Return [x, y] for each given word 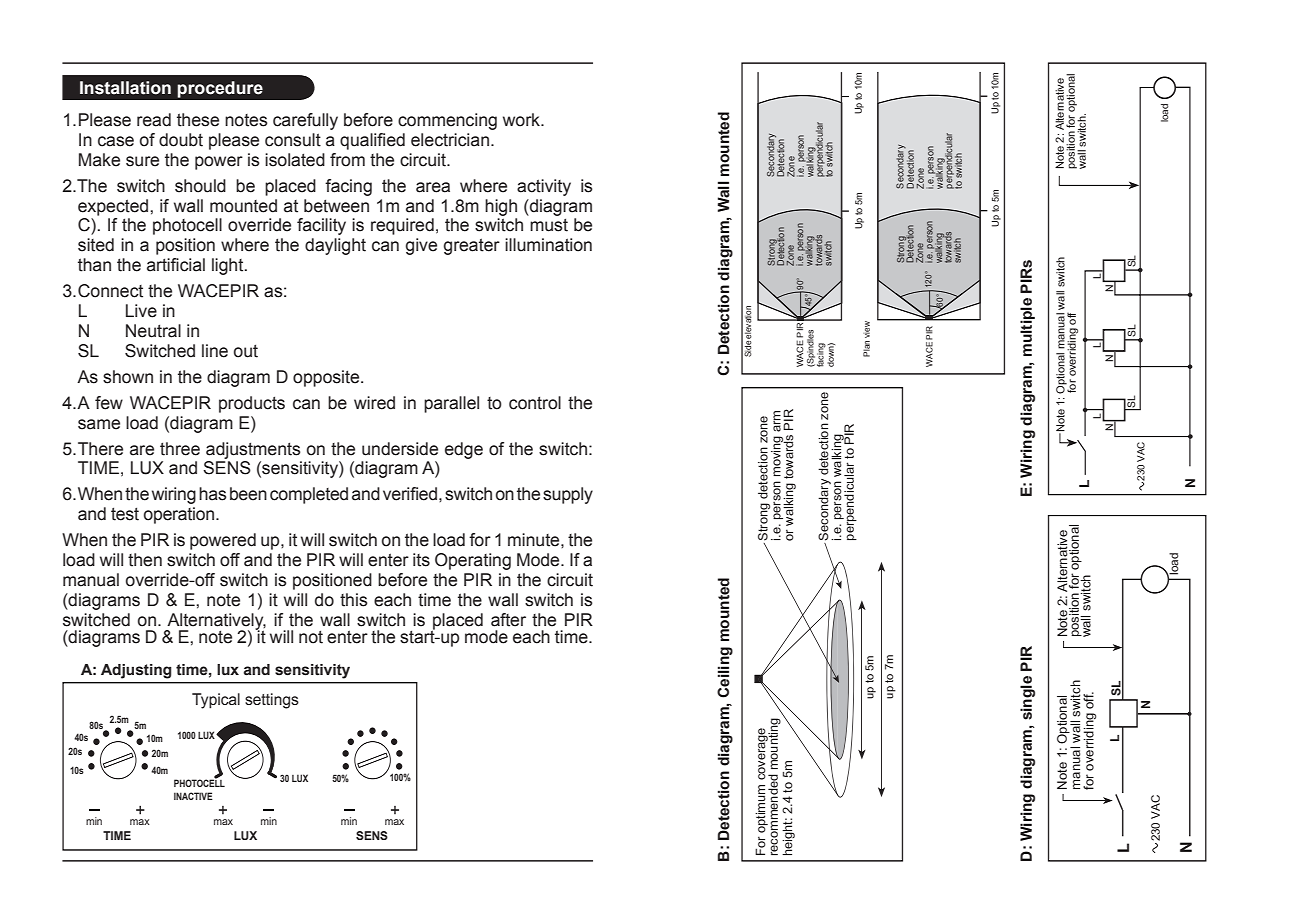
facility [321, 226]
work [522, 120]
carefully [305, 121]
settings [272, 701]
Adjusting [136, 671]
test [125, 514]
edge [464, 450]
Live [141, 311]
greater [472, 246]
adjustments [253, 450]
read [154, 120]
